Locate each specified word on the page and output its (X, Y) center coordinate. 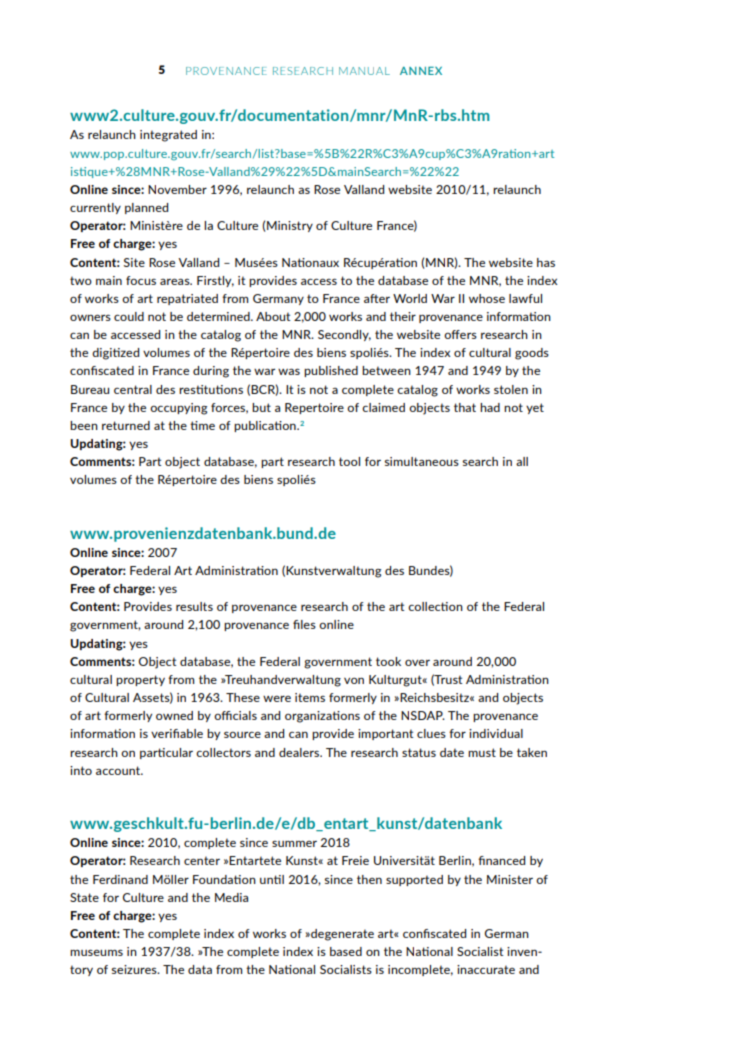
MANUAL (364, 71)
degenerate (341, 935)
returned (126, 425)
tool (349, 461)
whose (487, 298)
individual (496, 733)
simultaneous (422, 461)
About (273, 316)
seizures (135, 969)
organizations (322, 717)
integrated (168, 136)
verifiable (177, 733)
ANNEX (421, 71)
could (129, 316)
